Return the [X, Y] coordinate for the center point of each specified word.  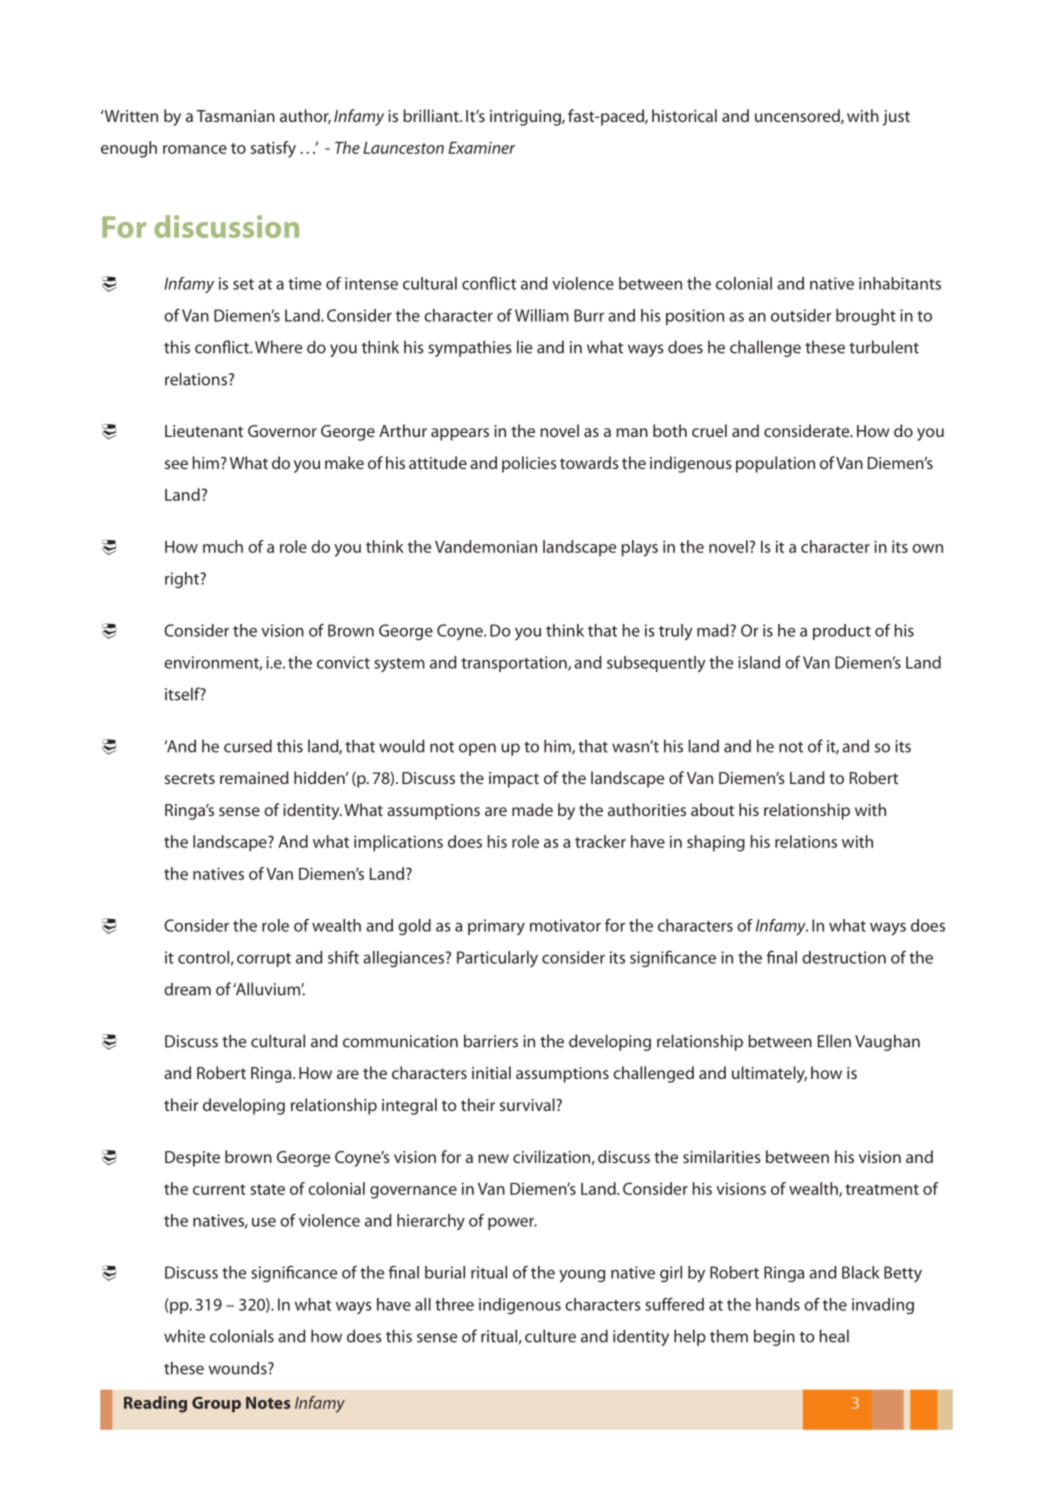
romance [195, 149]
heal [834, 1336]
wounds [239, 1368]
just [896, 118]
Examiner [481, 148]
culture [550, 1336]
